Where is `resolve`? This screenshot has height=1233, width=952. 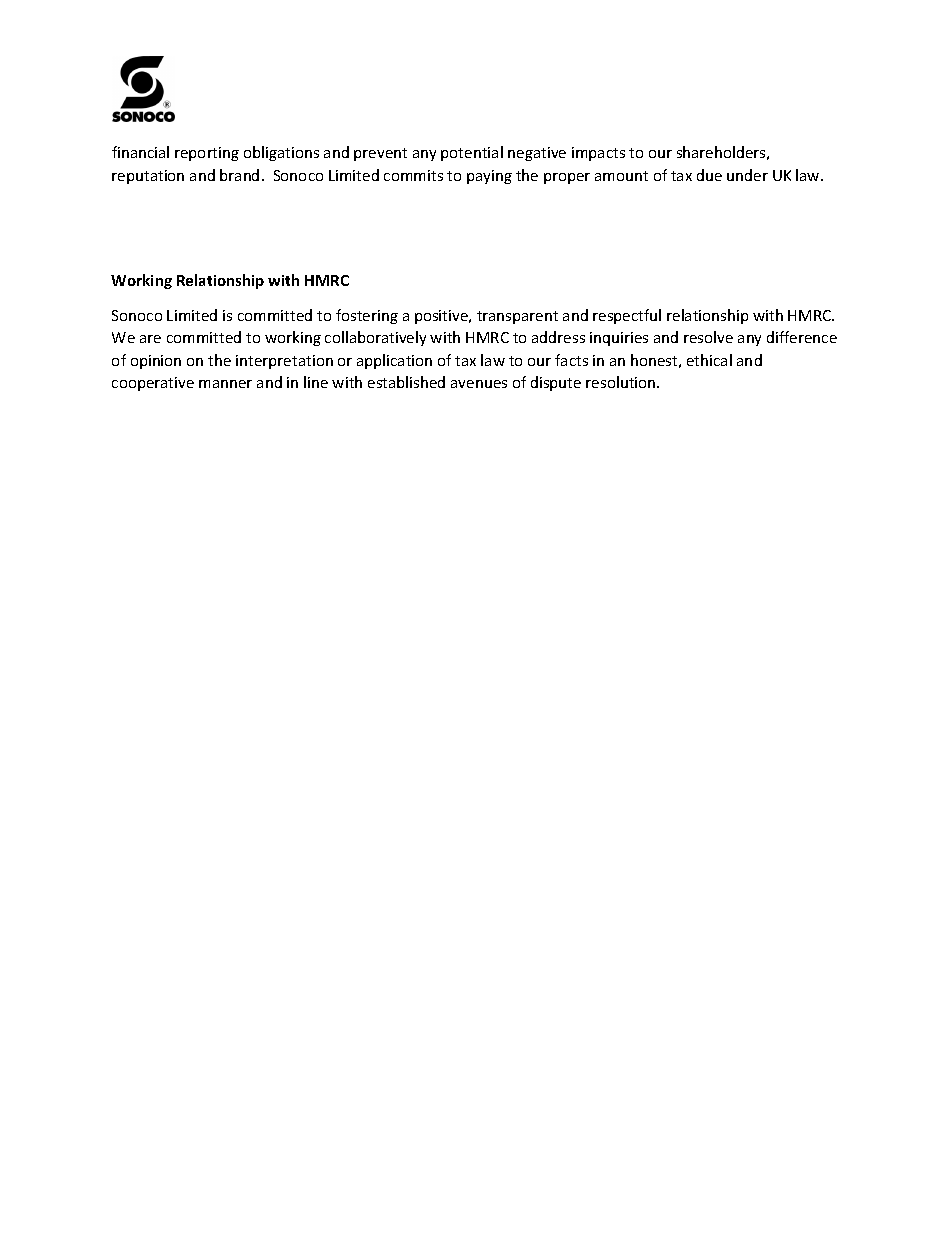 resolve is located at coordinates (708, 337).
